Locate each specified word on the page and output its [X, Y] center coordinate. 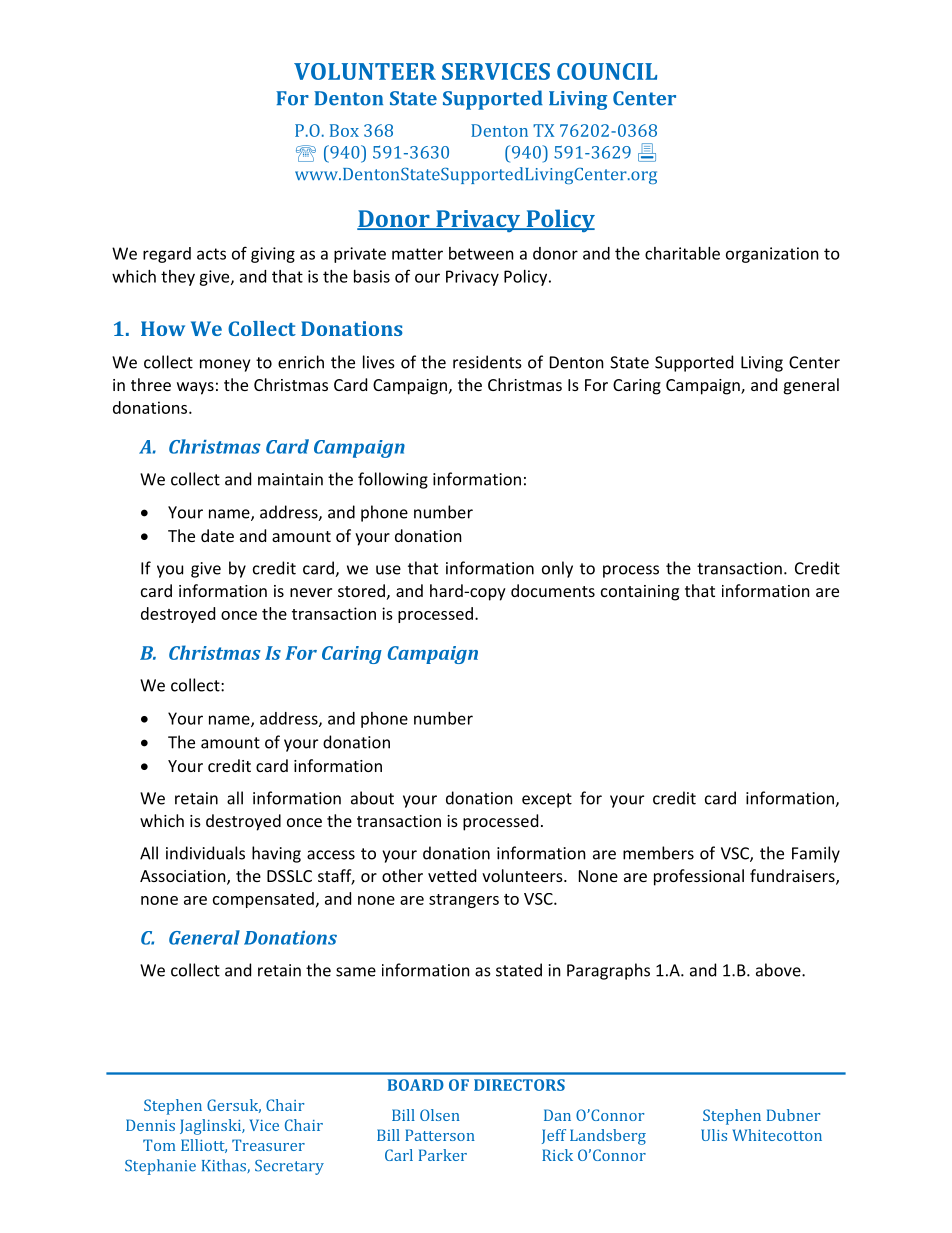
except [547, 800]
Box [344, 130]
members [658, 853]
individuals [205, 853]
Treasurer [268, 1145]
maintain [290, 479]
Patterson [440, 1135]
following [393, 480]
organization [772, 255]
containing [640, 593]
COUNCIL [607, 71]
